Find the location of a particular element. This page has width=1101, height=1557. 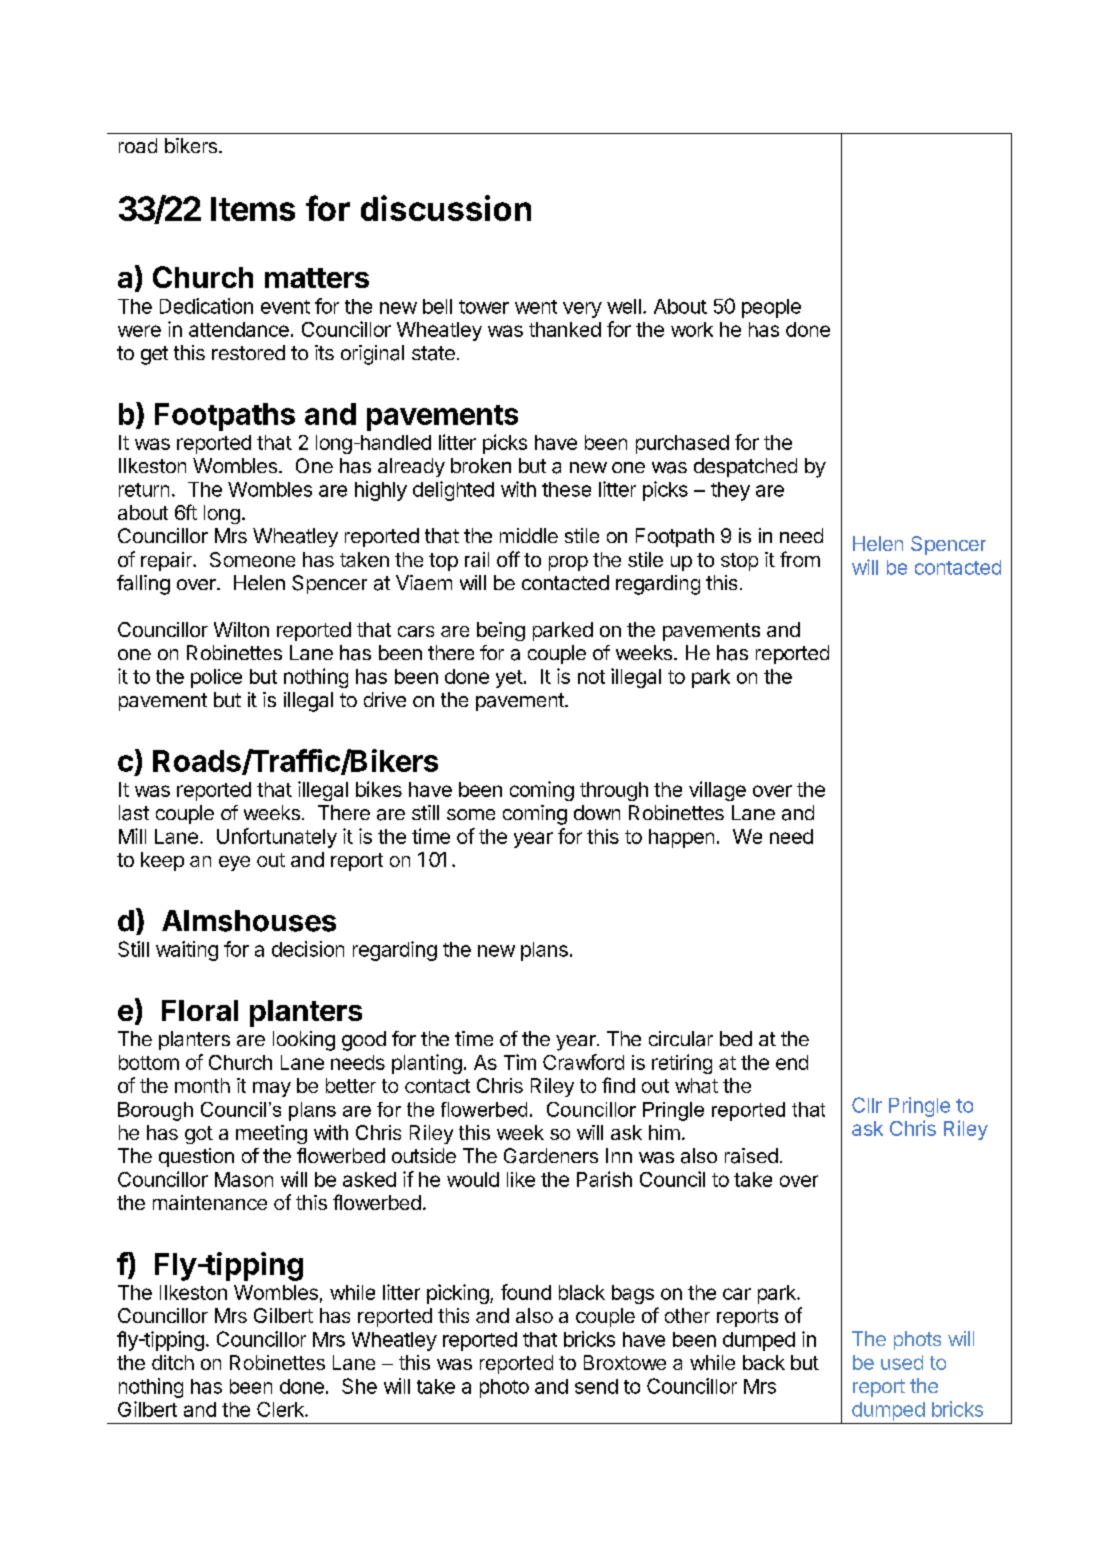

Items is located at coordinates (253, 209).
